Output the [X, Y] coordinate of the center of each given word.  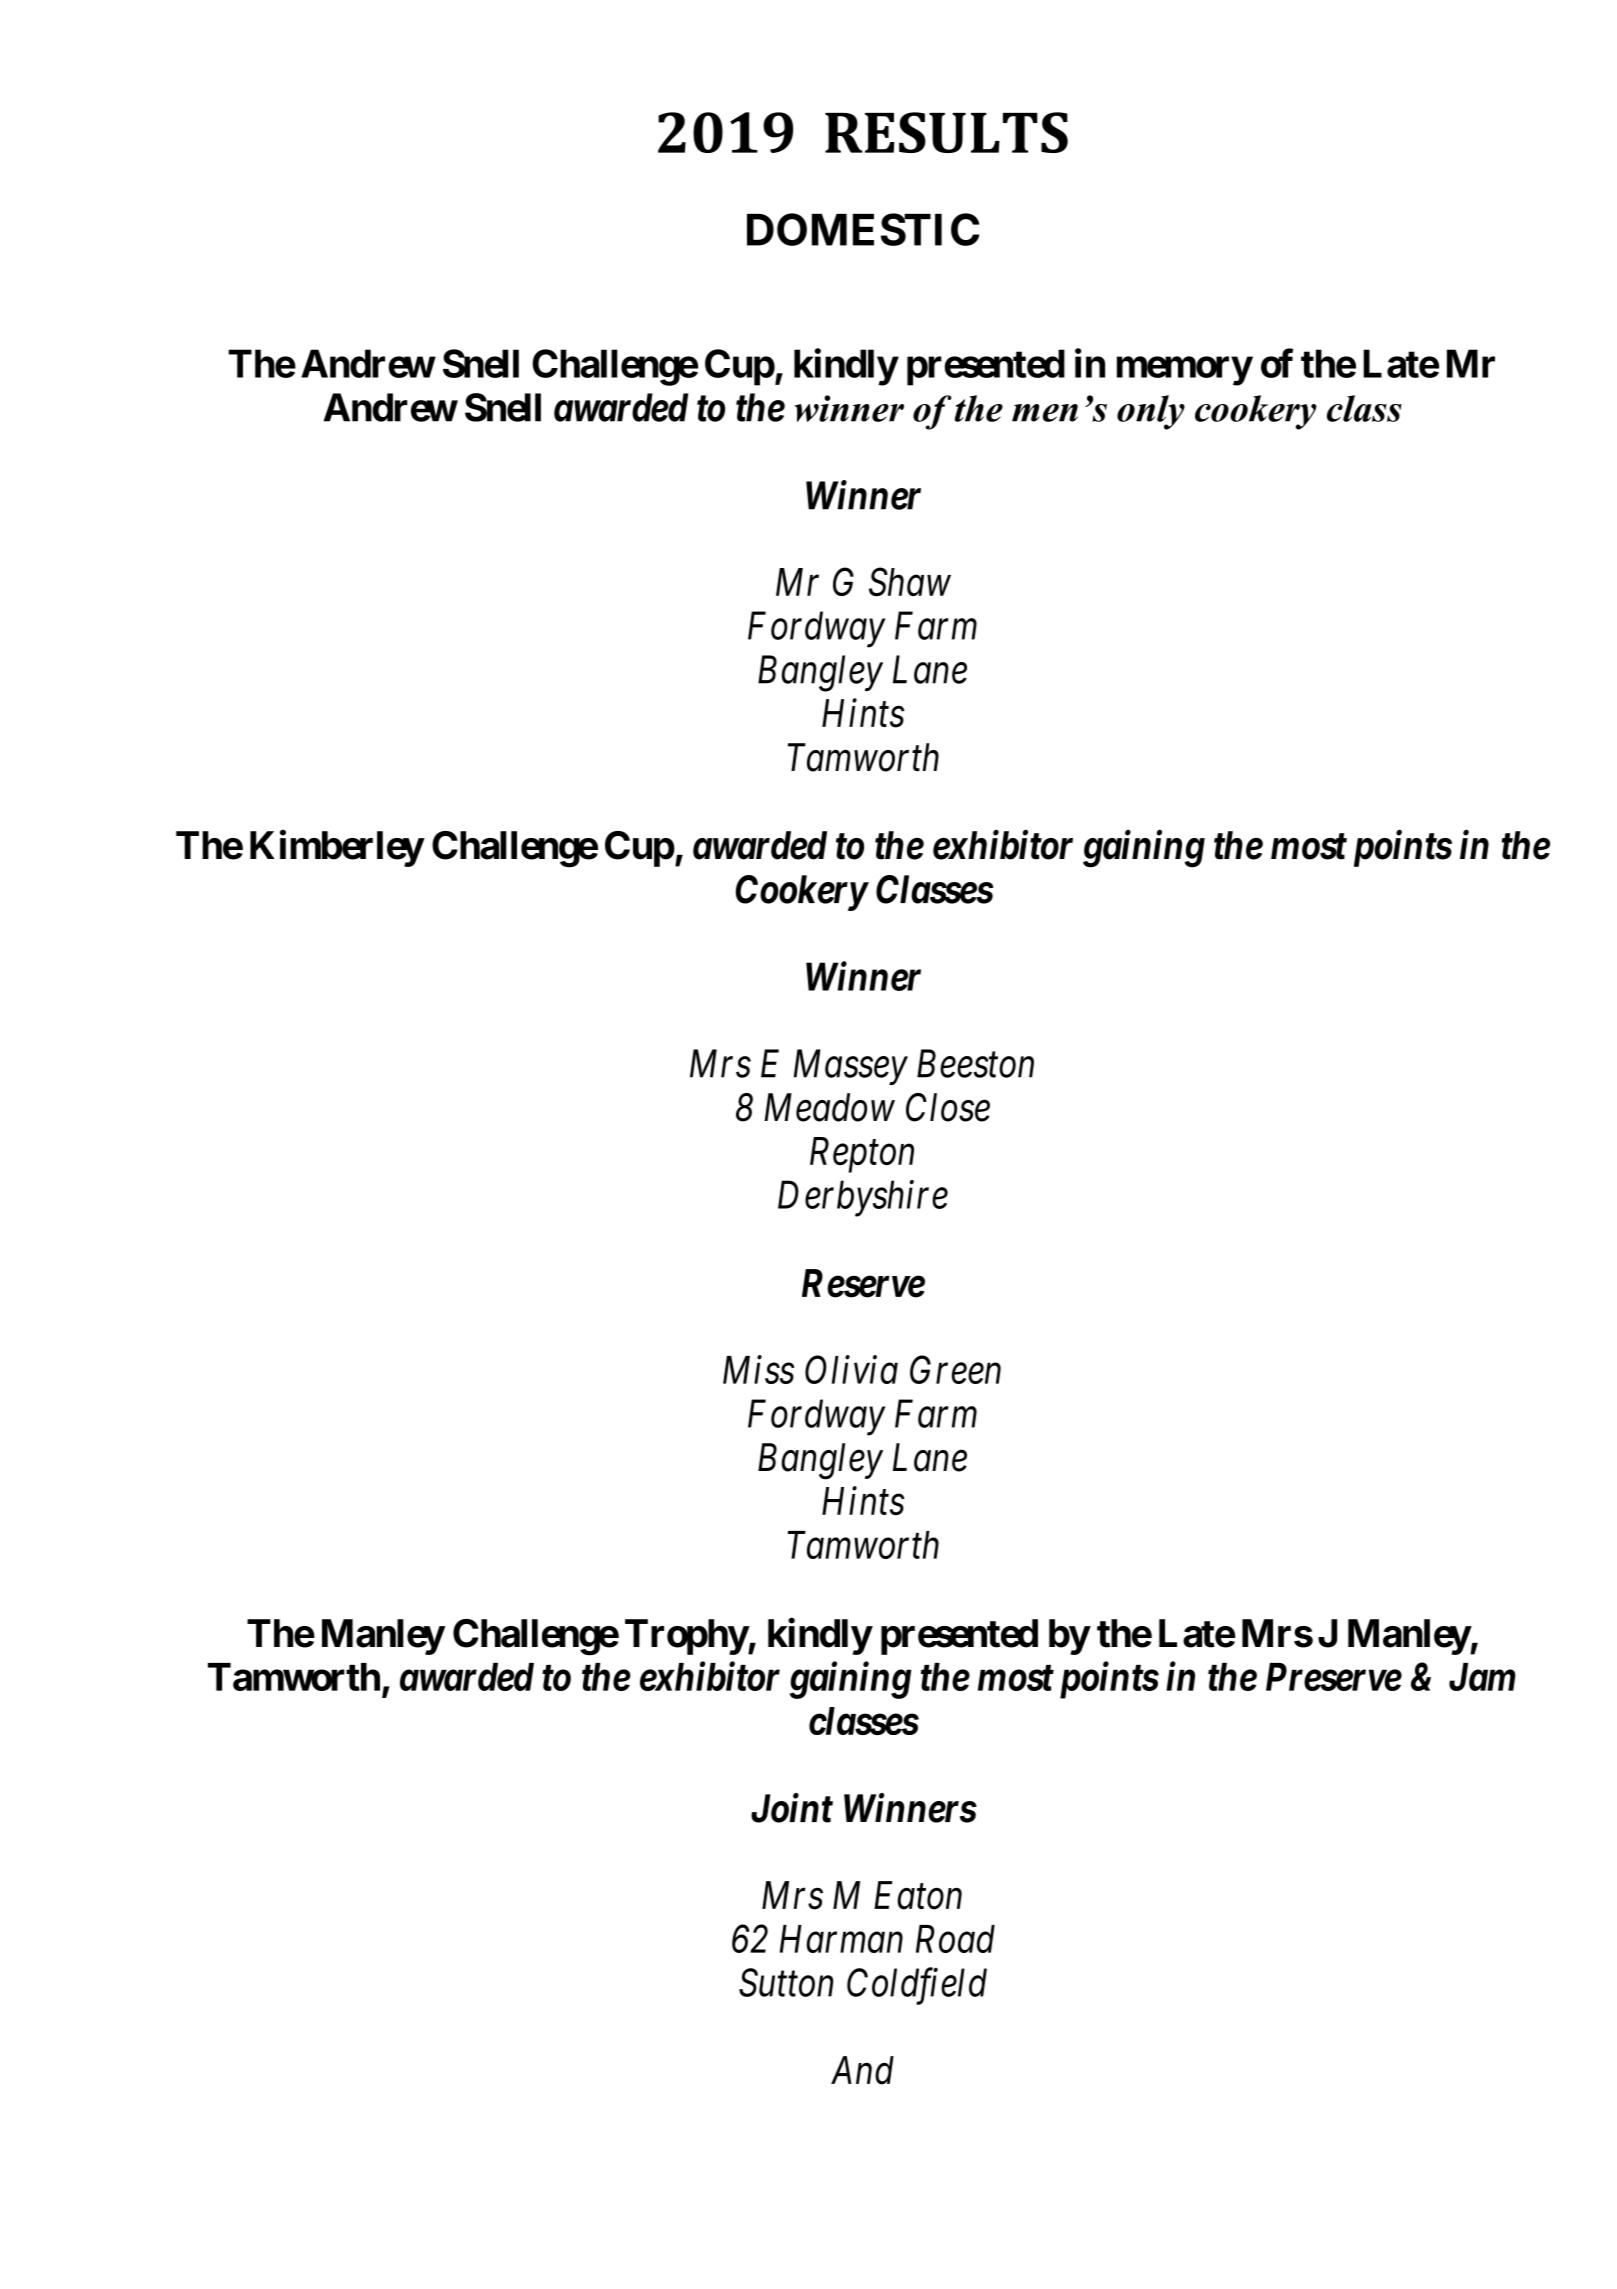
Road [955, 1939]
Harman [841, 1939]
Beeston [975, 1064]
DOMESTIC [863, 229]
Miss [758, 1370]
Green [955, 1370]
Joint [792, 1808]
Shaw [910, 582]
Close [948, 1107]
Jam [1482, 1677]
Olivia [851, 1369]
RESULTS [946, 132]
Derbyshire [863, 1198]
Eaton [918, 1896]
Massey [851, 1067]
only [1151, 412]
